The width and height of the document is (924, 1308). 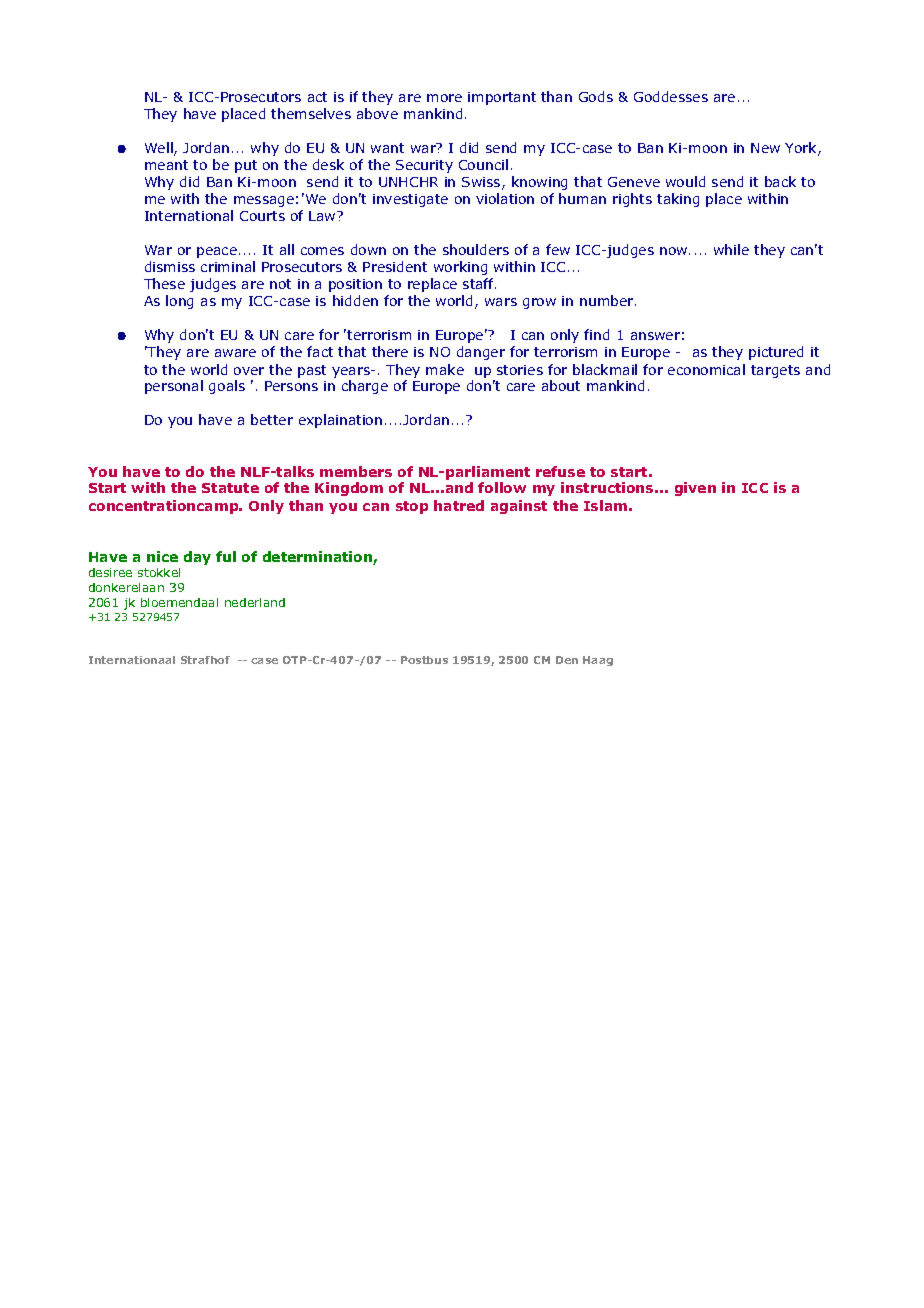 What do you see at coordinates (444, 98) in the document?
I see `more` at bounding box center [444, 98].
